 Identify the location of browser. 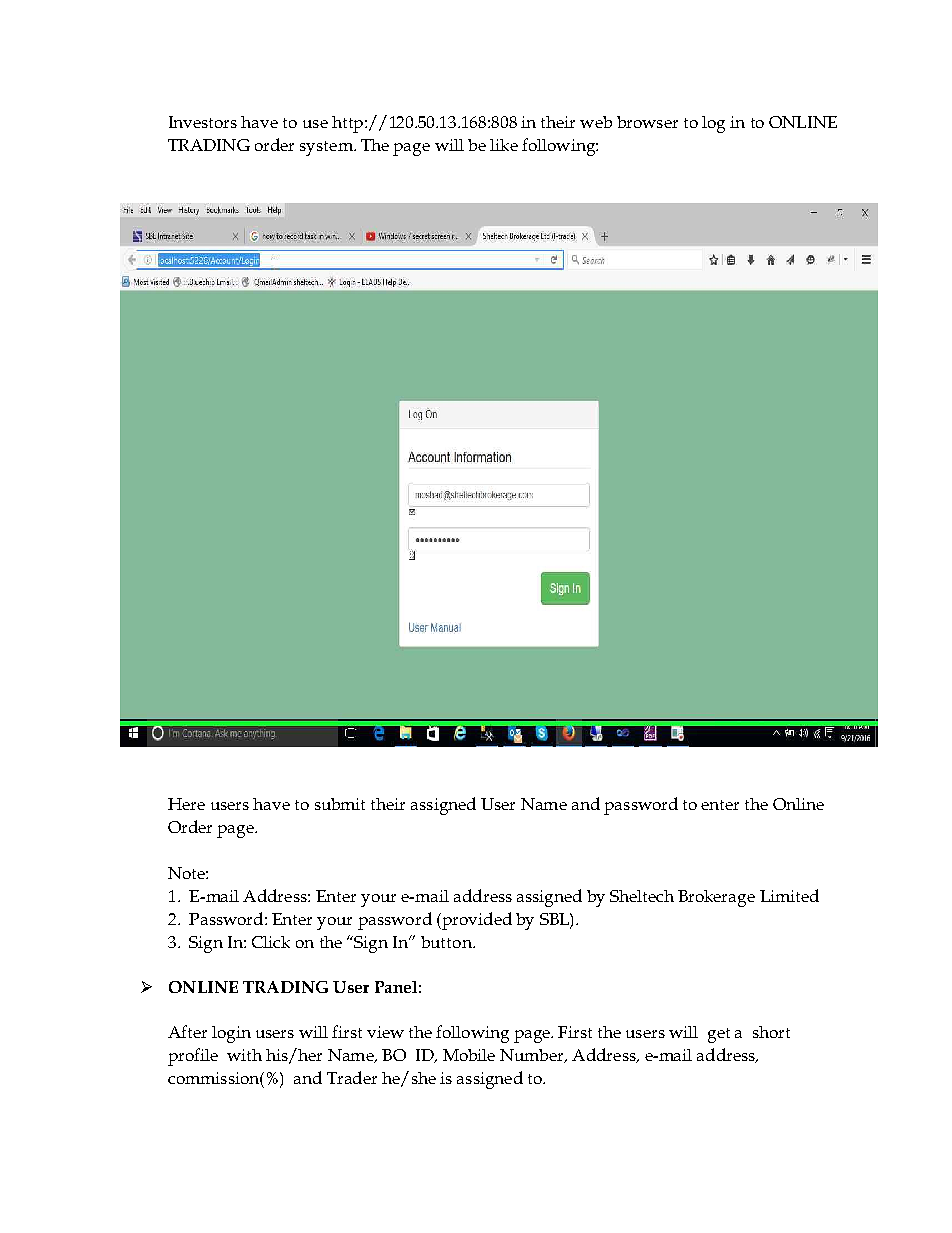
(647, 122).
